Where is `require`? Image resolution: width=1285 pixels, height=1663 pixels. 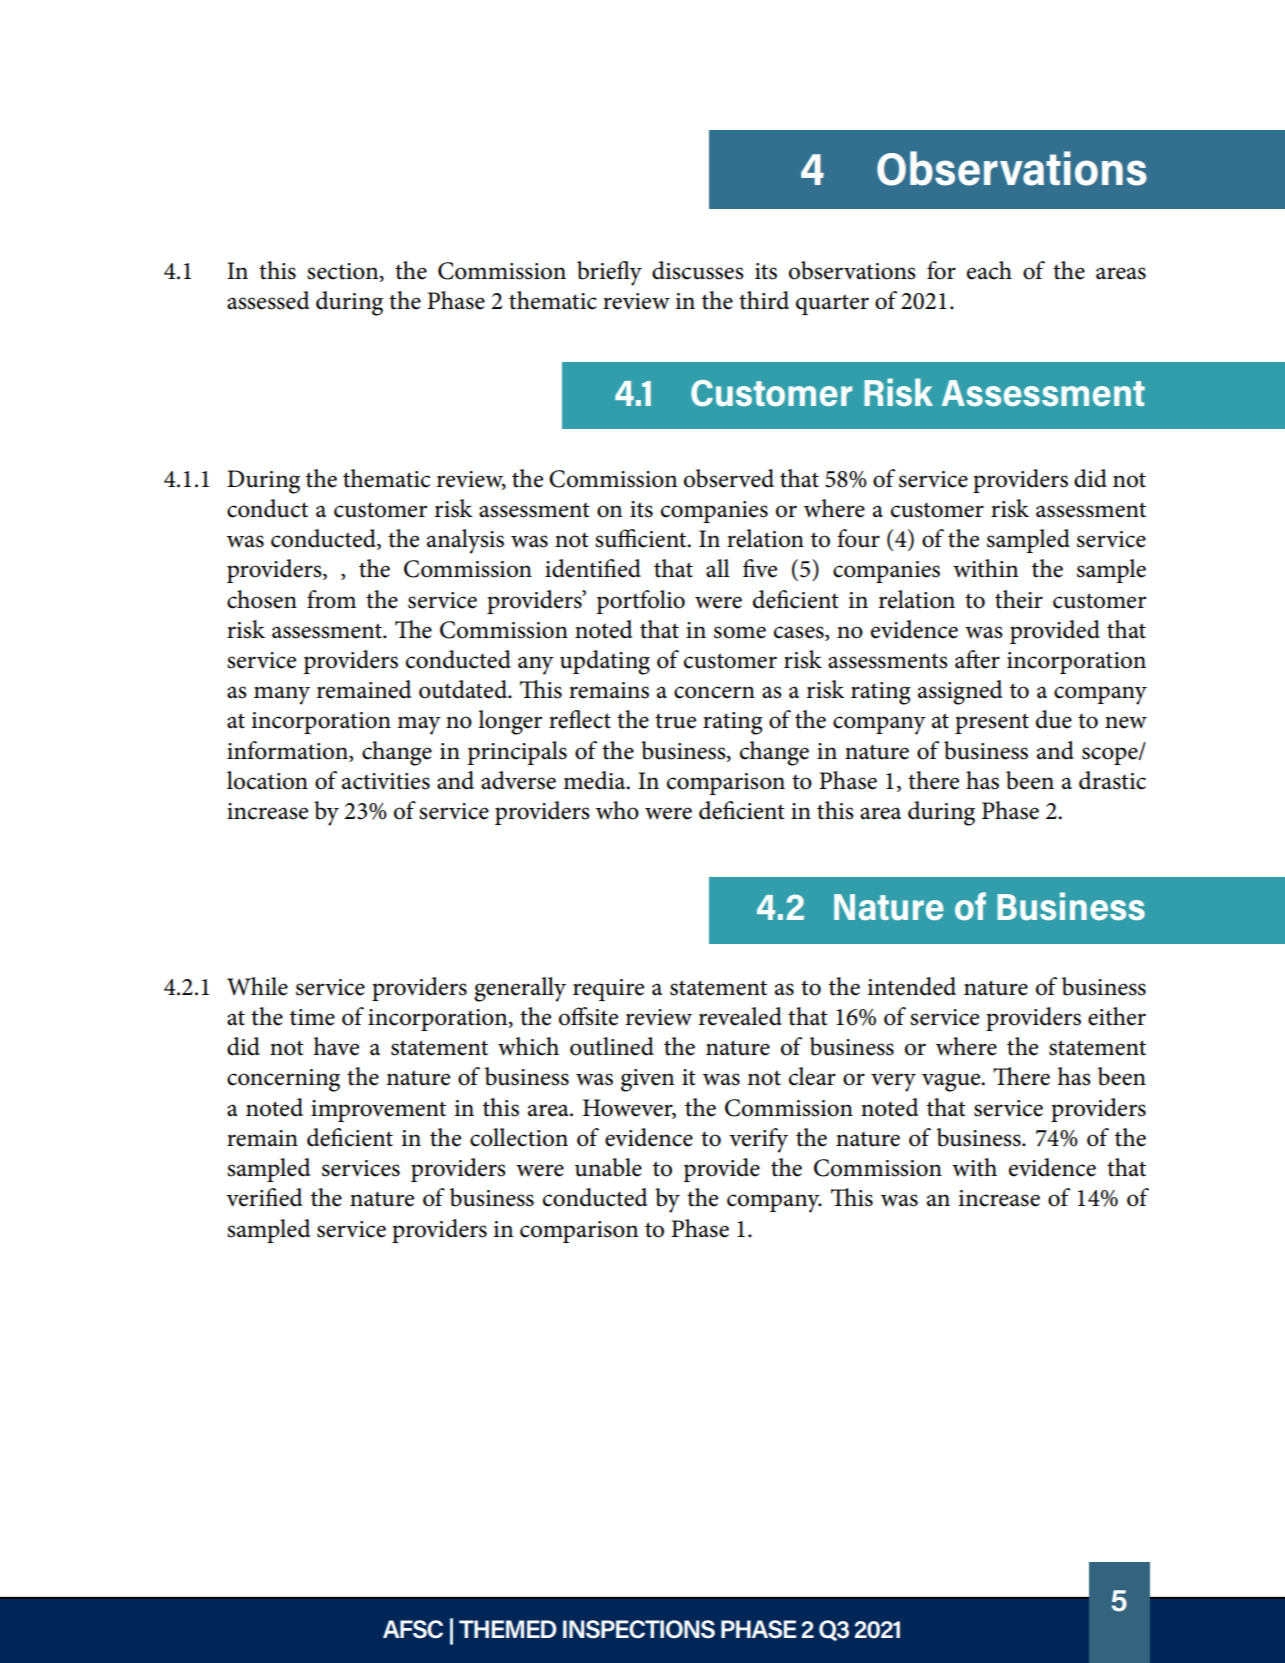 require is located at coordinates (608, 990).
